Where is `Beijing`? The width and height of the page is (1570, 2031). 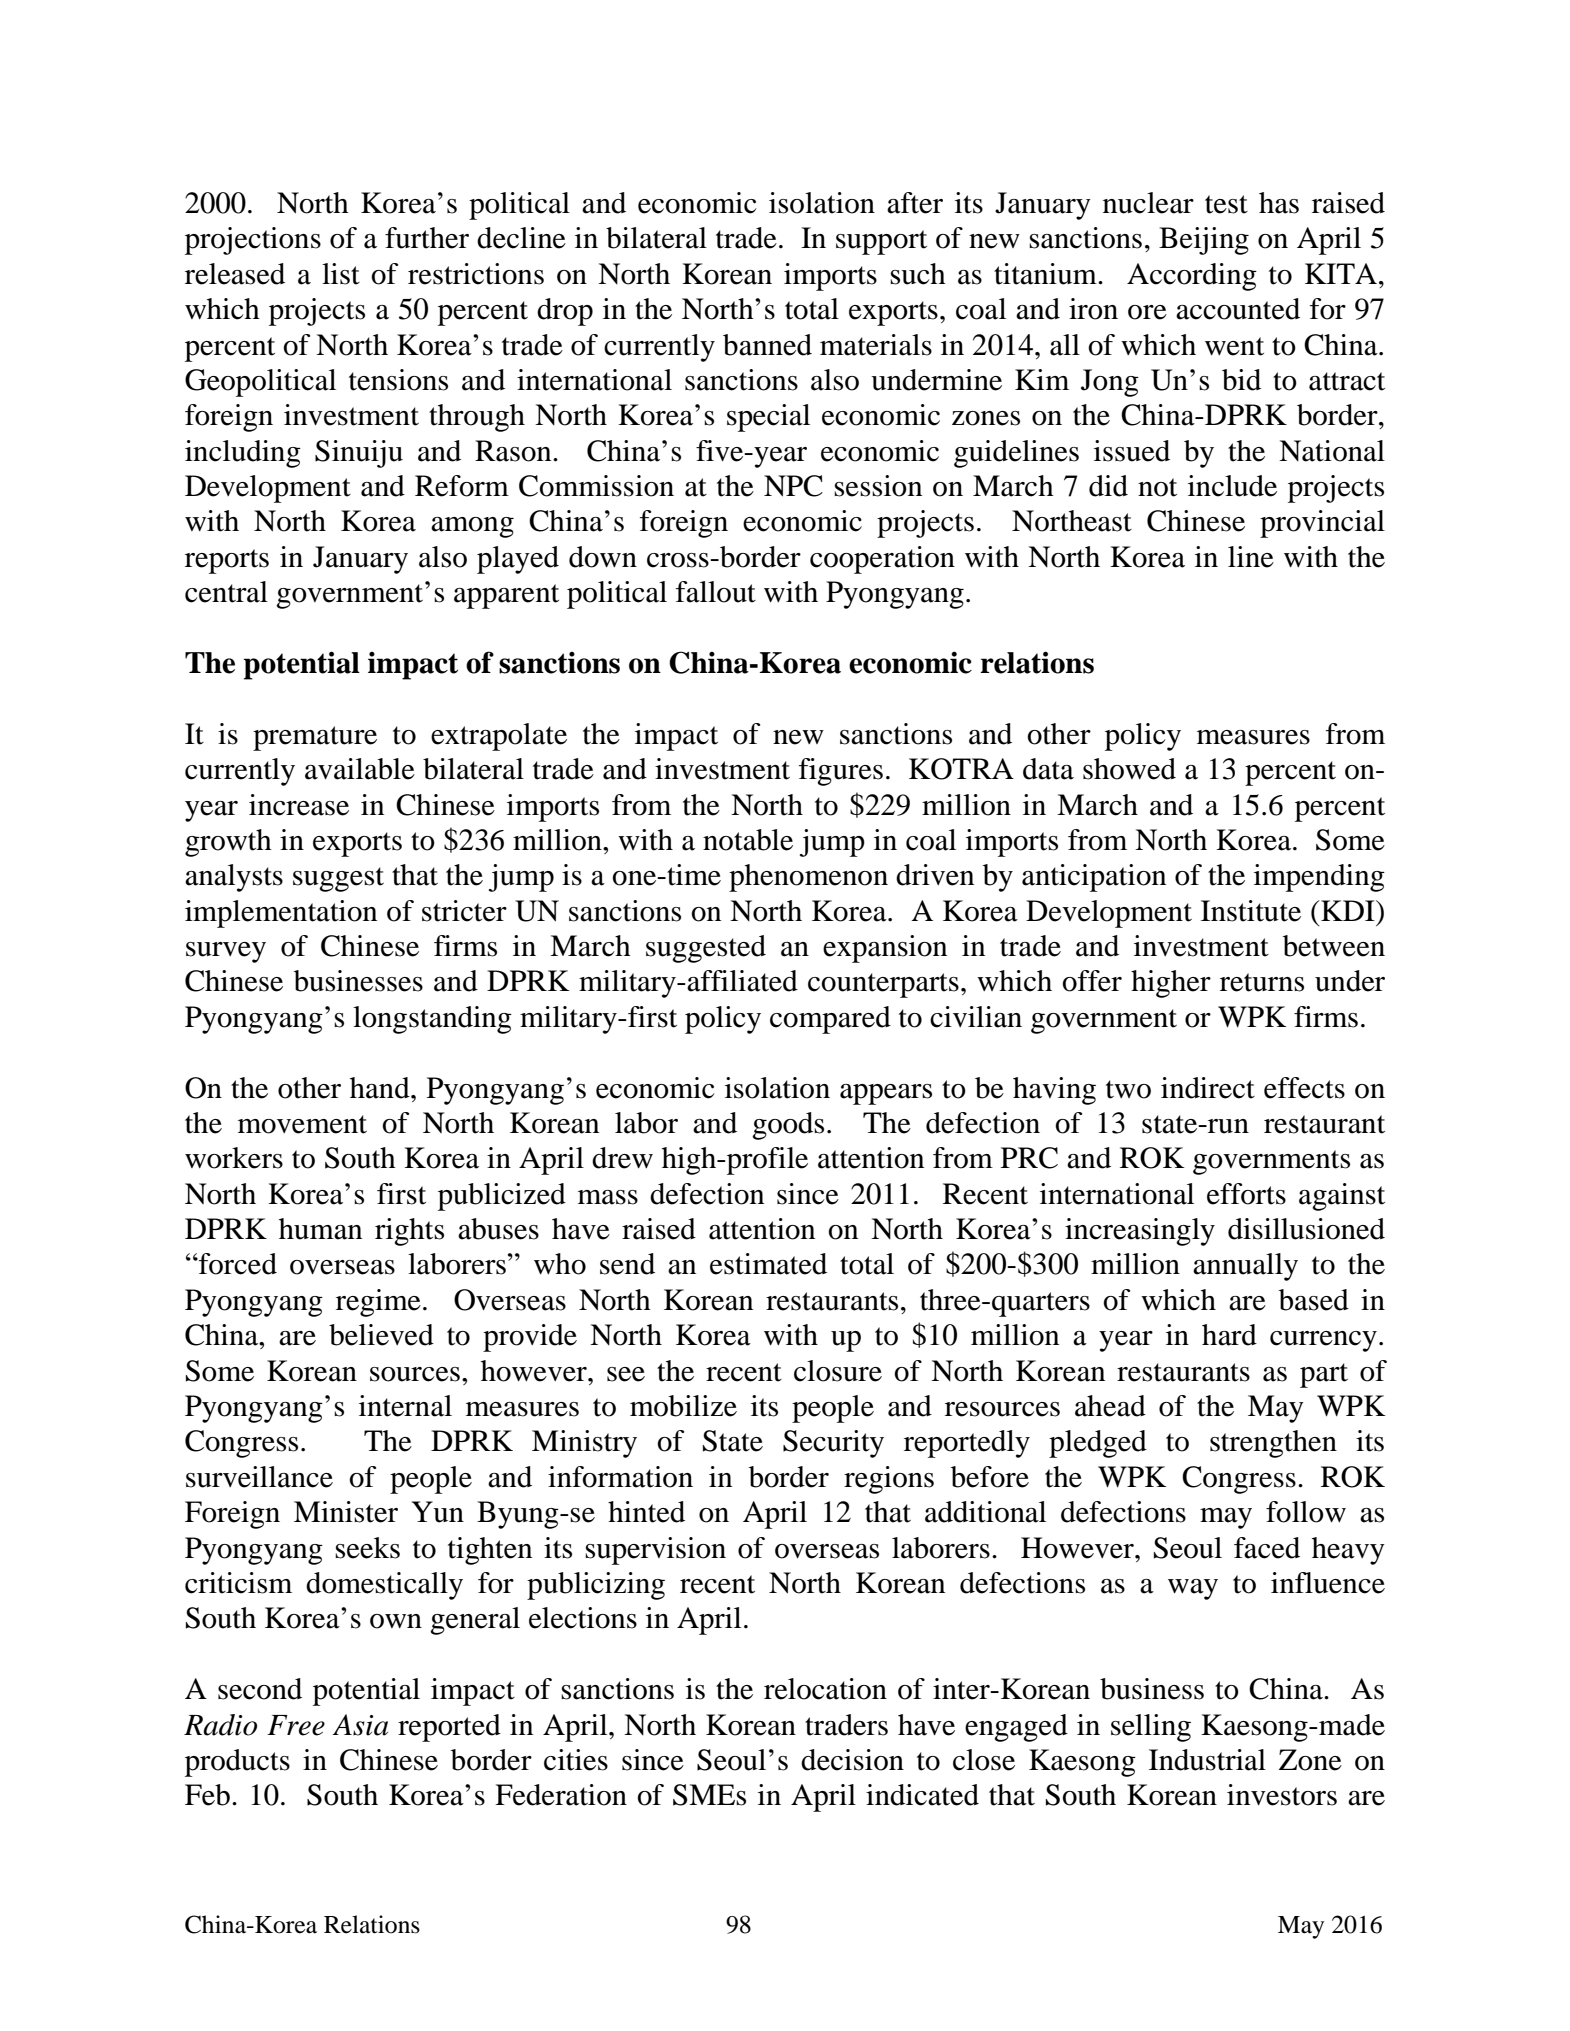 Beijing is located at coordinates (1204, 241).
